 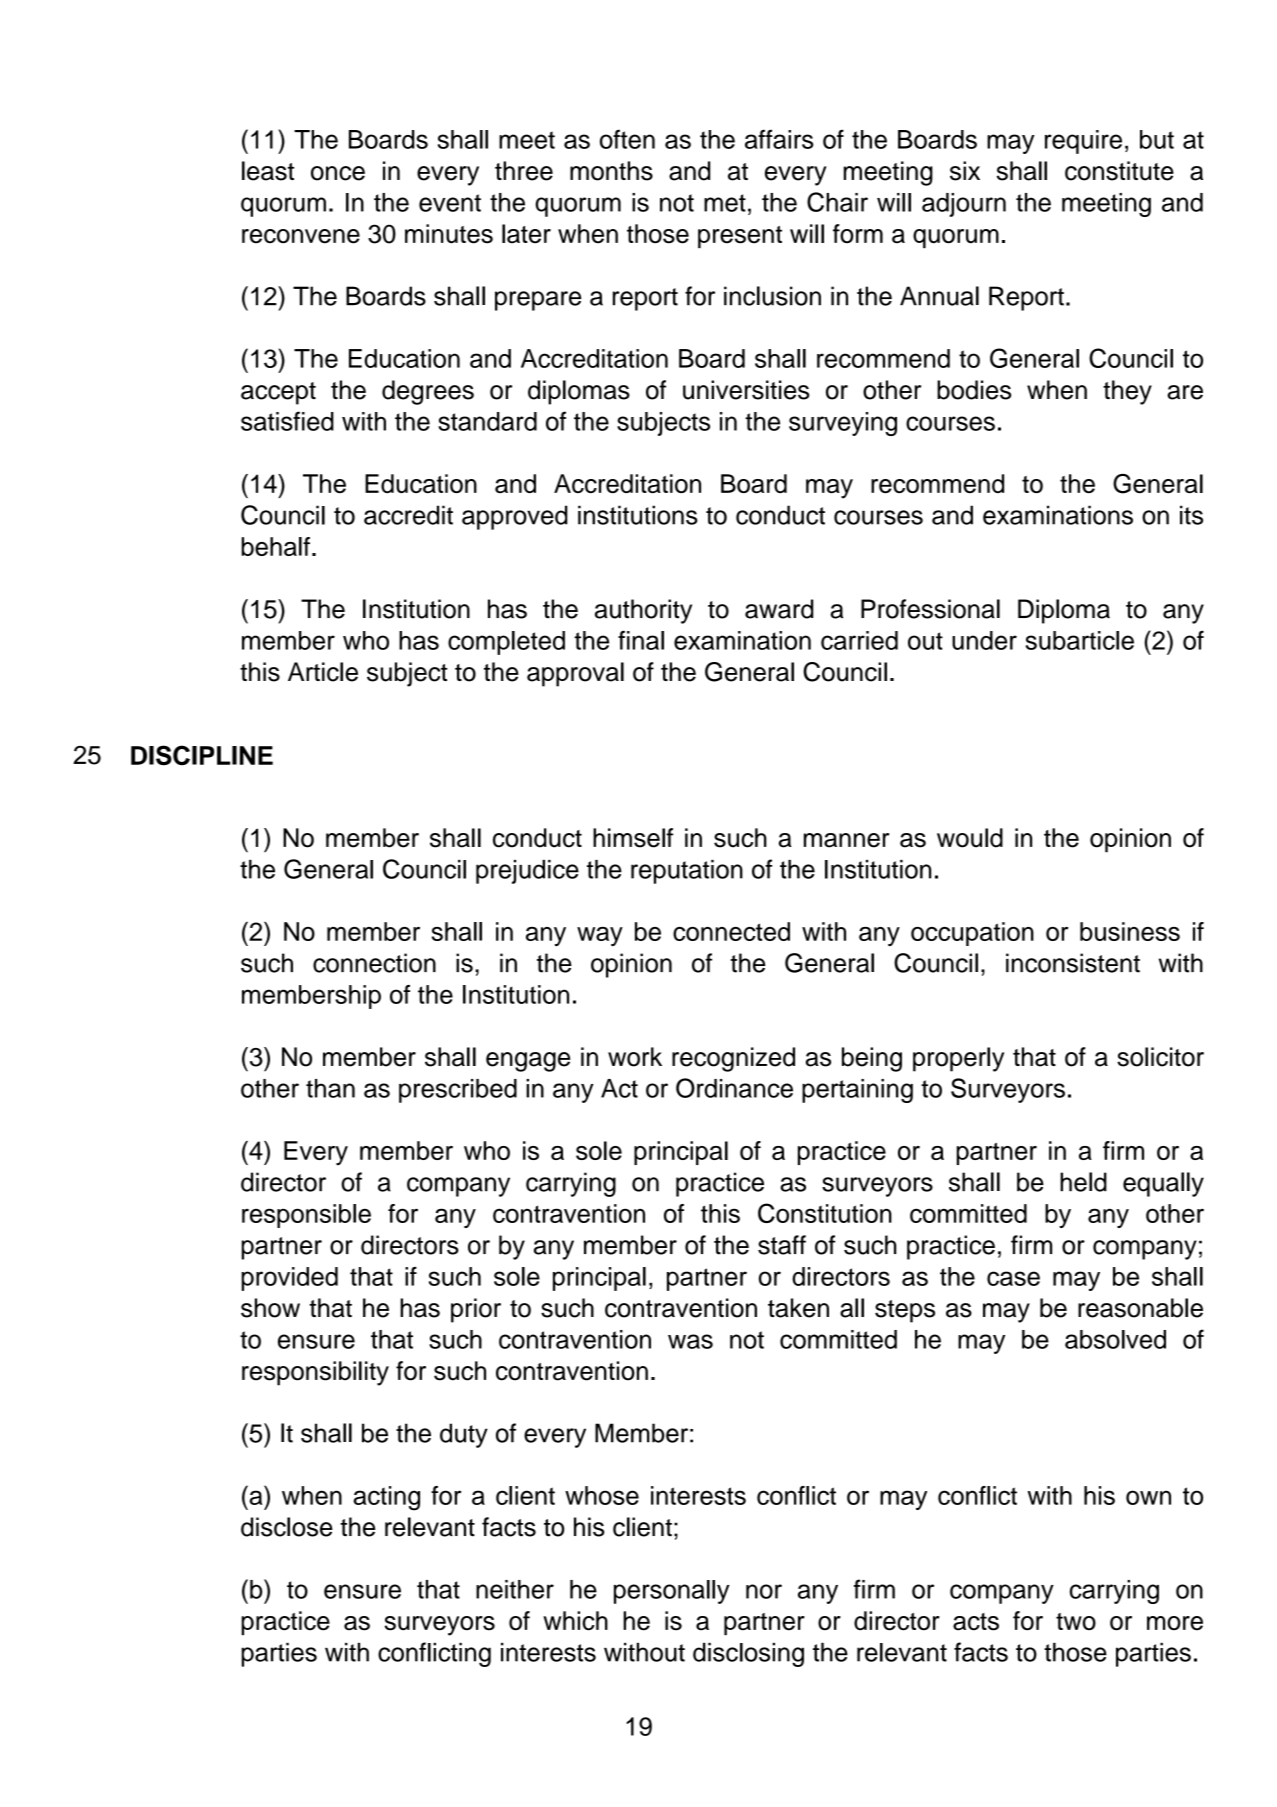 I want to click on met, so click(x=725, y=203).
